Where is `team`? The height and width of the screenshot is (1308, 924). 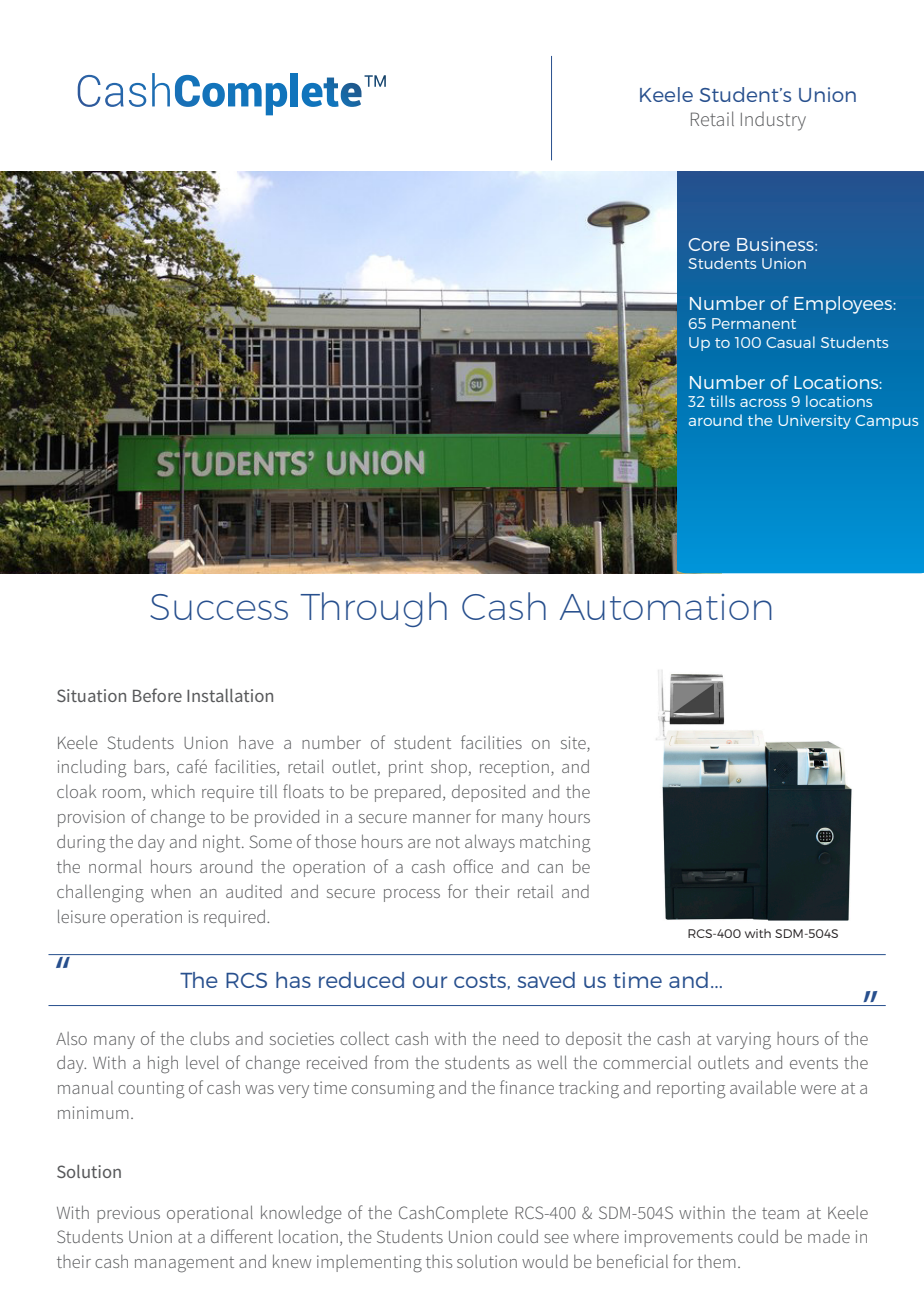 team is located at coordinates (780, 1213).
